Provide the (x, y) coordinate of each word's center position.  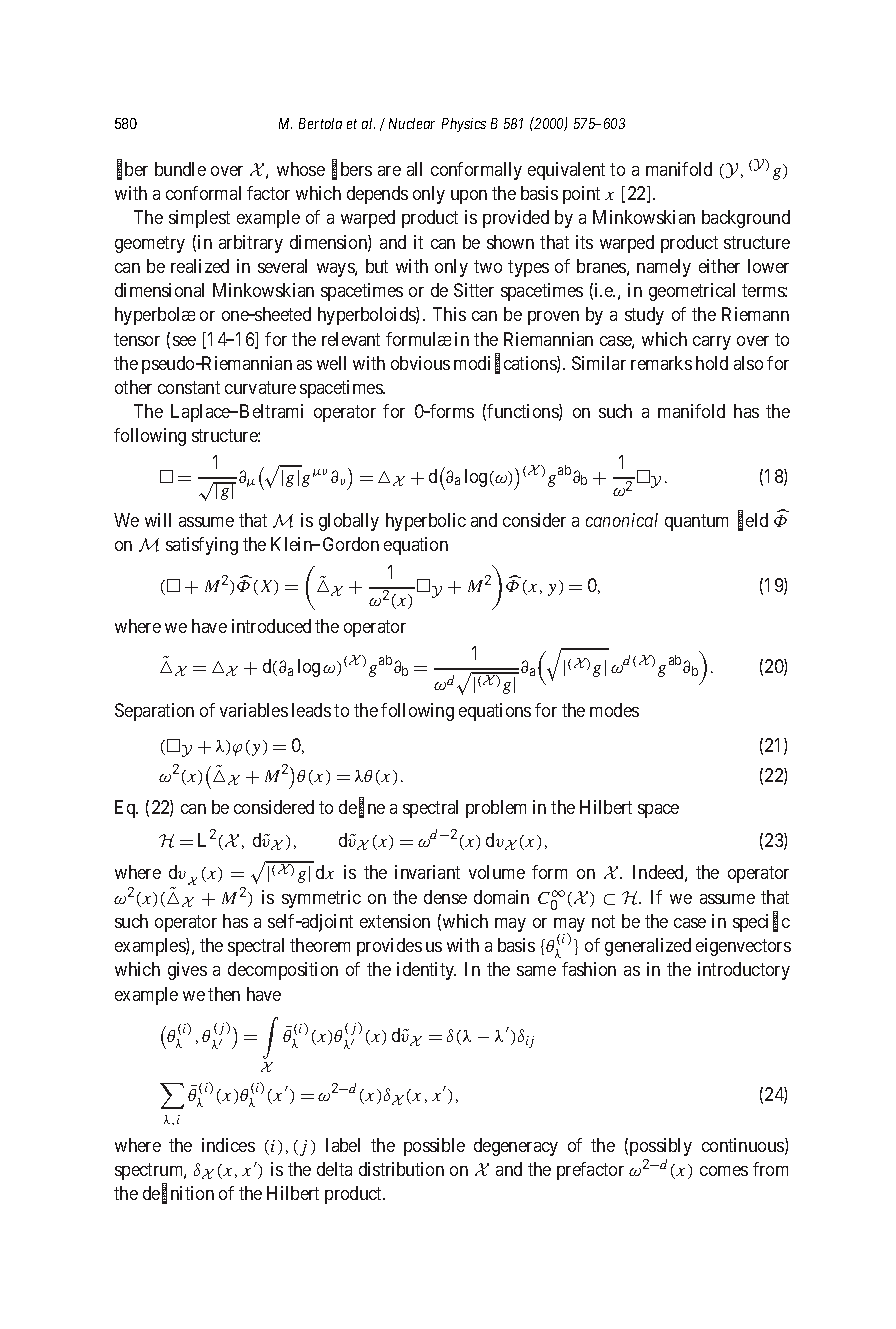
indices (228, 1145)
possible (434, 1147)
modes (614, 710)
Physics (464, 125)
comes (724, 1171)
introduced (271, 626)
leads (311, 710)
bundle (180, 169)
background (746, 219)
